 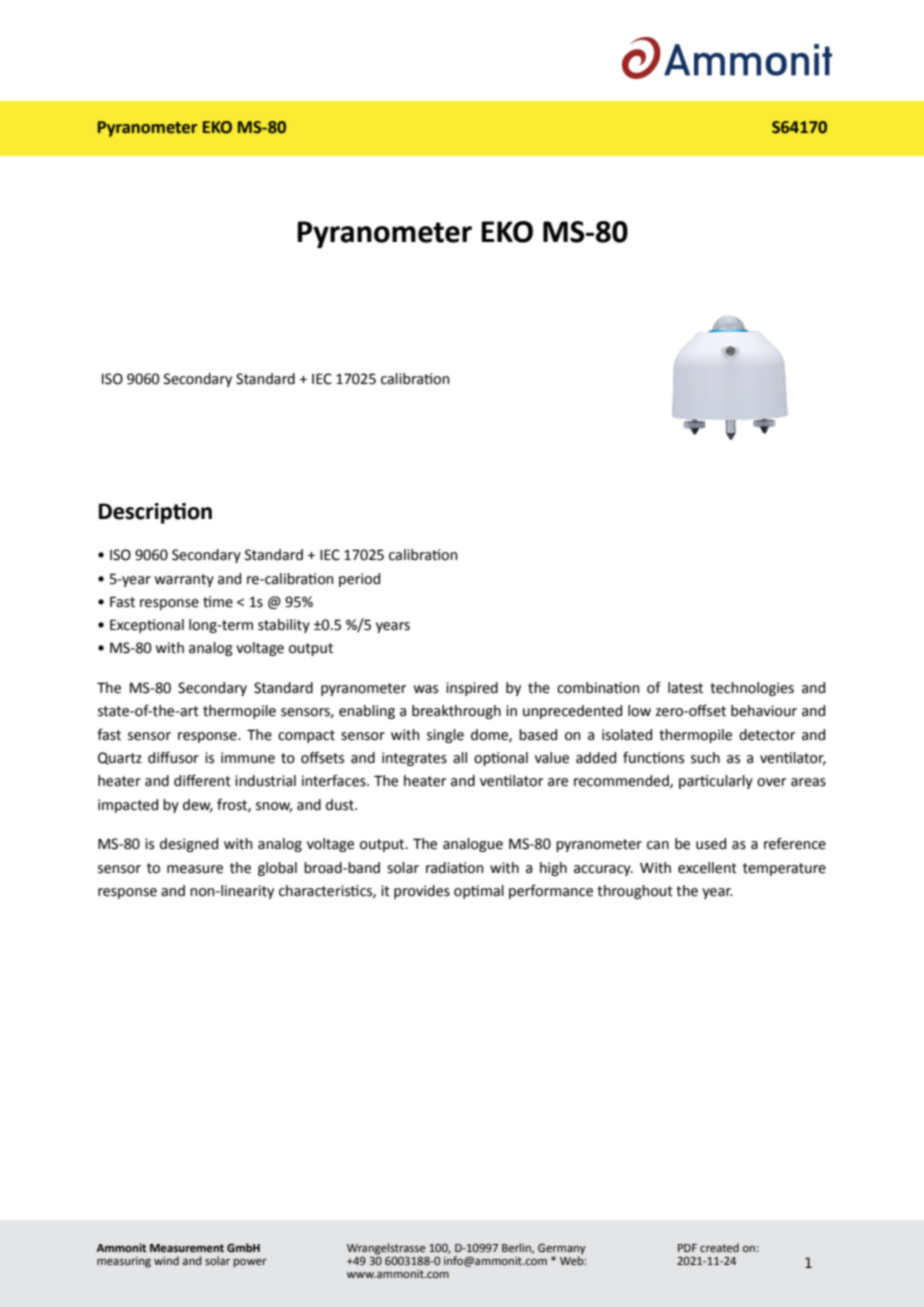 What do you see at coordinates (635, 892) in the document?
I see `throughout` at bounding box center [635, 892].
